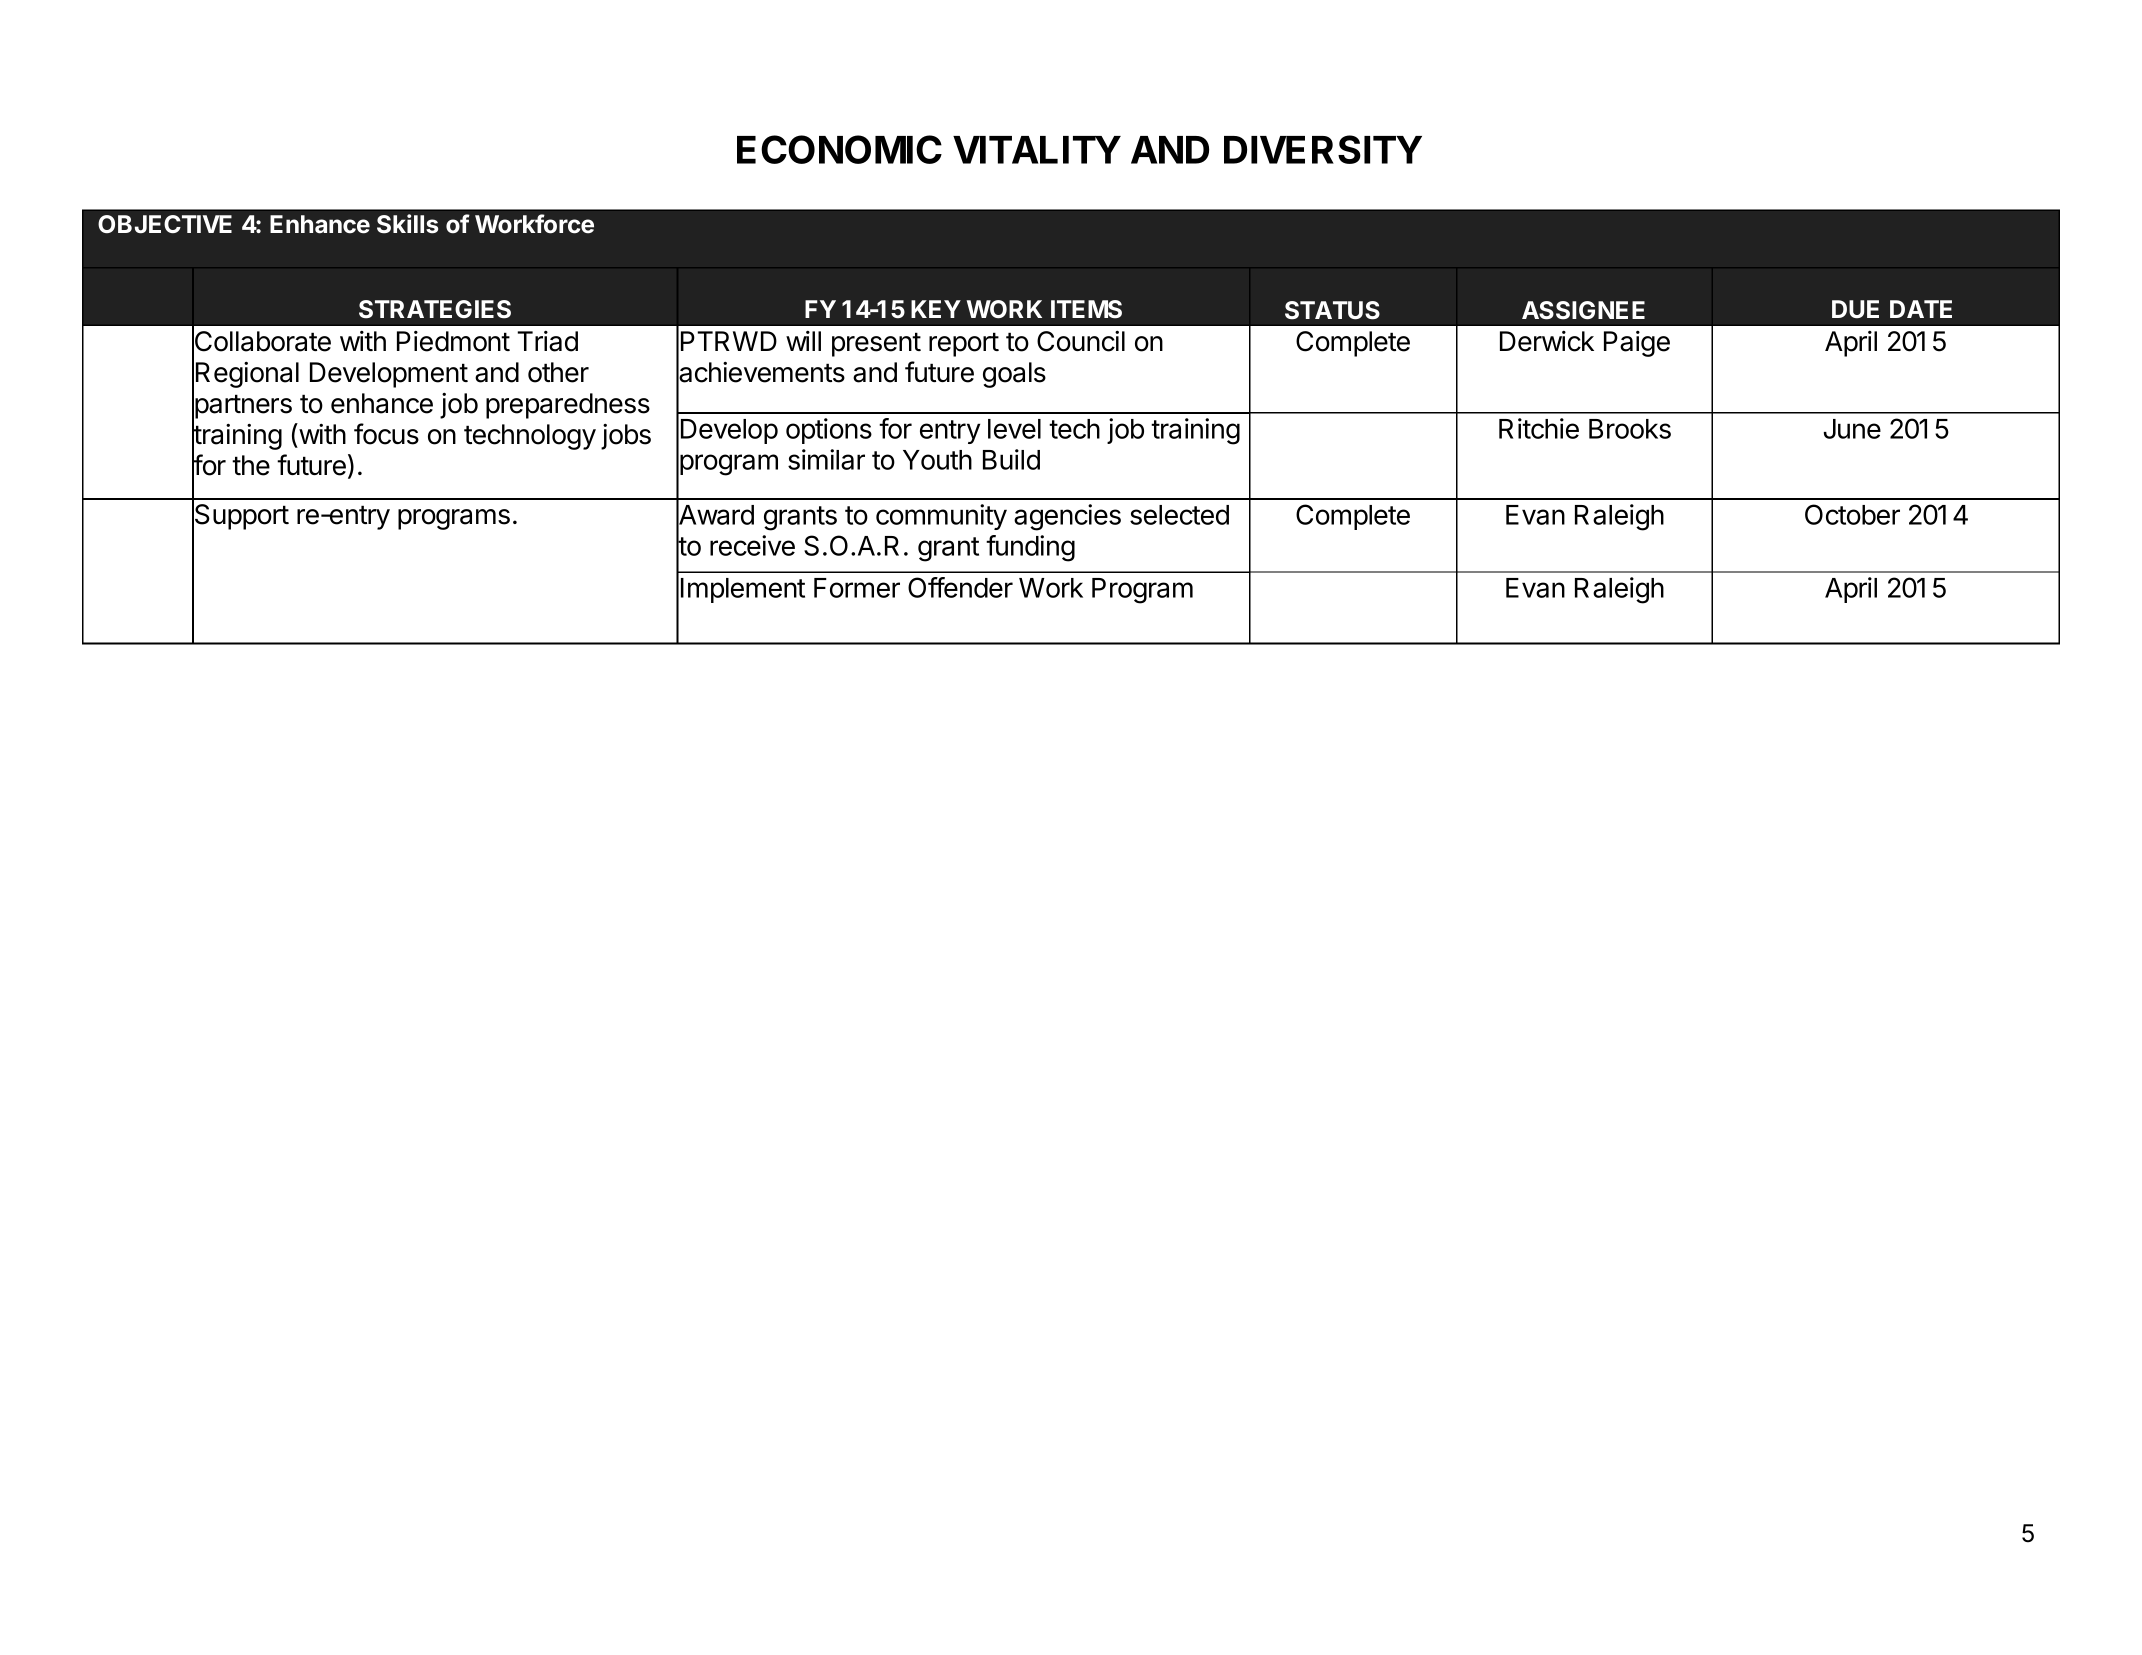 The width and height of the screenshot is (2142, 1655). Describe the element at coordinates (165, 224) in the screenshot. I see `OBJECTIVE` at that location.
